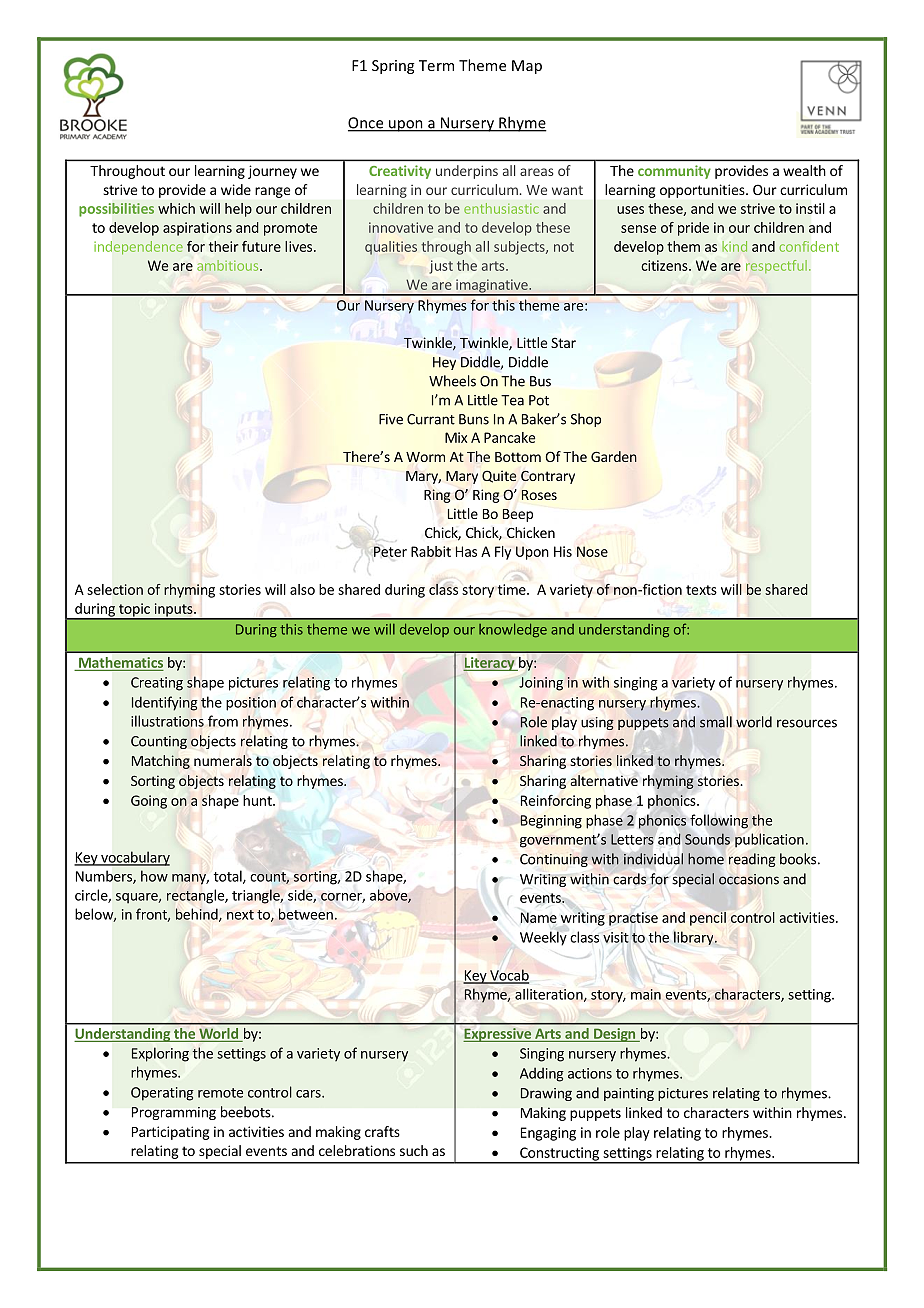  I want to click on texts, so click(701, 590).
